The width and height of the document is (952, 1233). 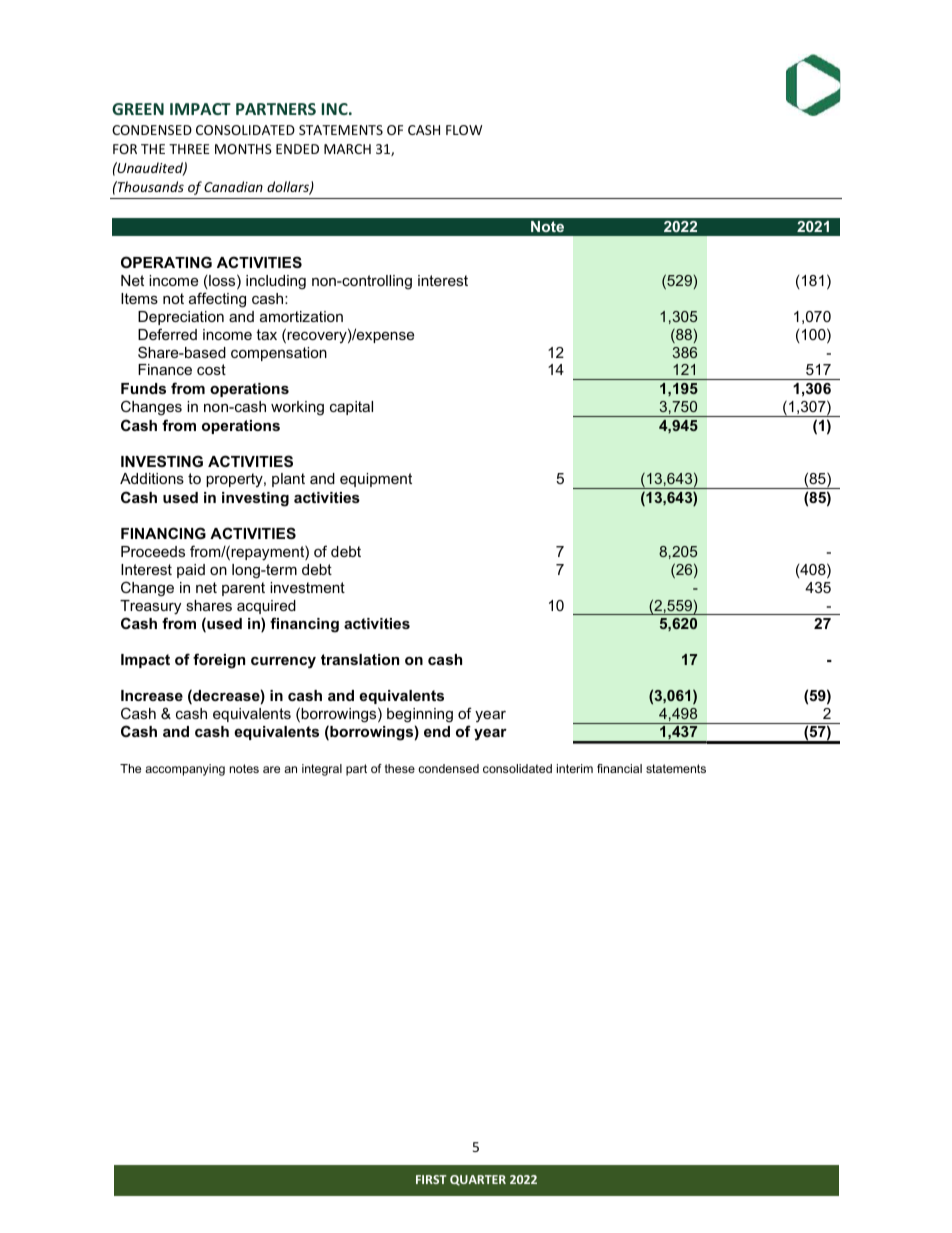 What do you see at coordinates (464, 130) in the document?
I see `FLOW` at bounding box center [464, 130].
